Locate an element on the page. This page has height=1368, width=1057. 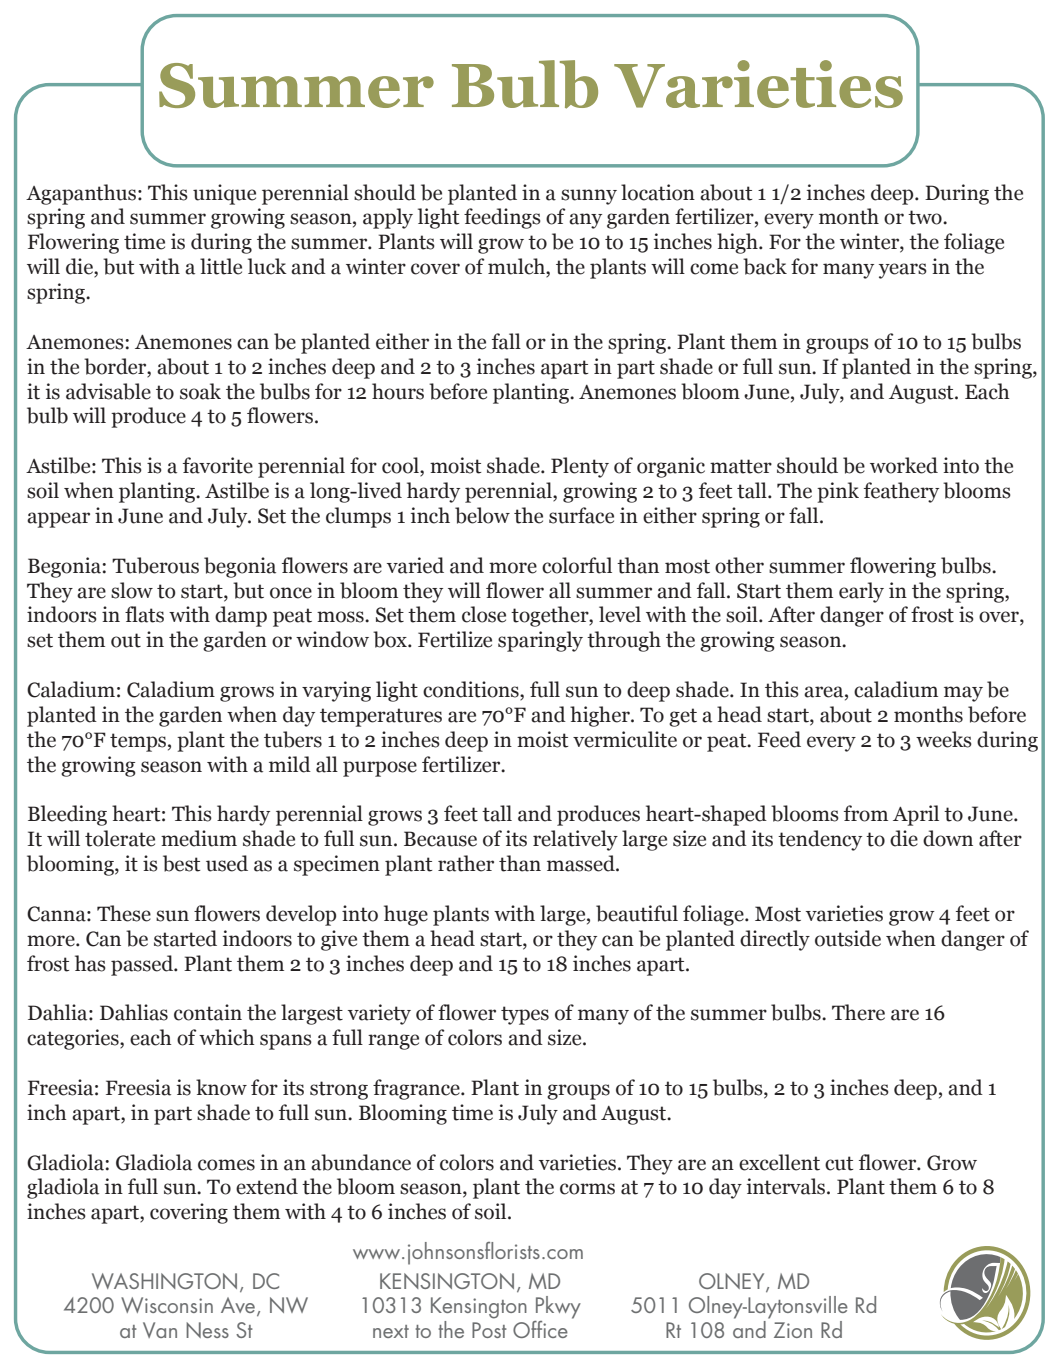
close is located at coordinates (484, 614).
